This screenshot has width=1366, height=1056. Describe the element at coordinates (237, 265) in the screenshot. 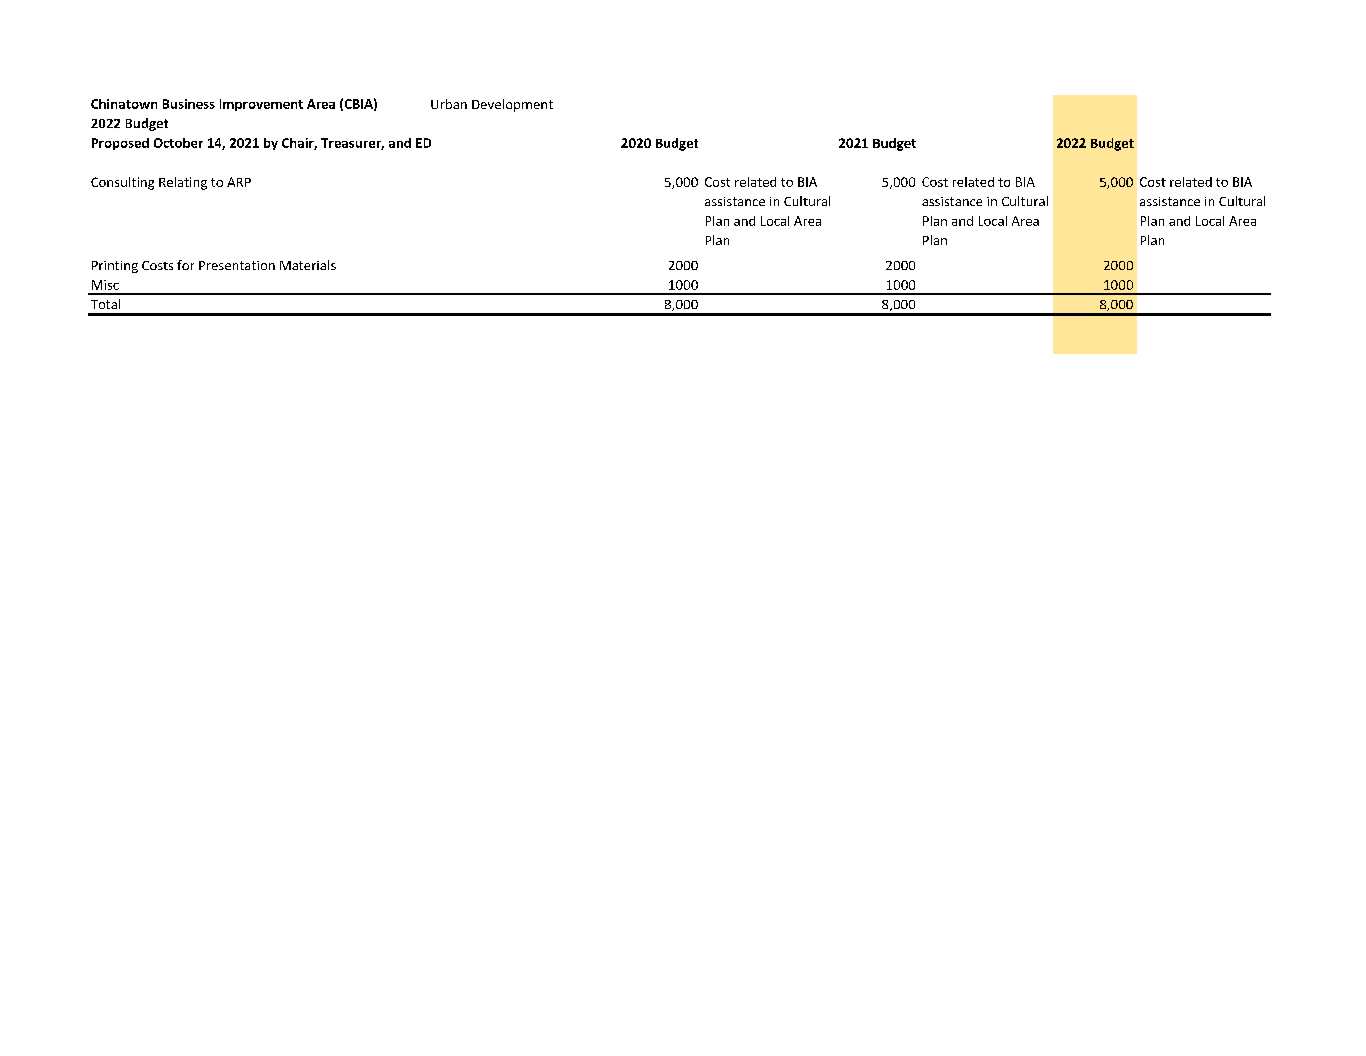

I see `Presentation` at that location.
